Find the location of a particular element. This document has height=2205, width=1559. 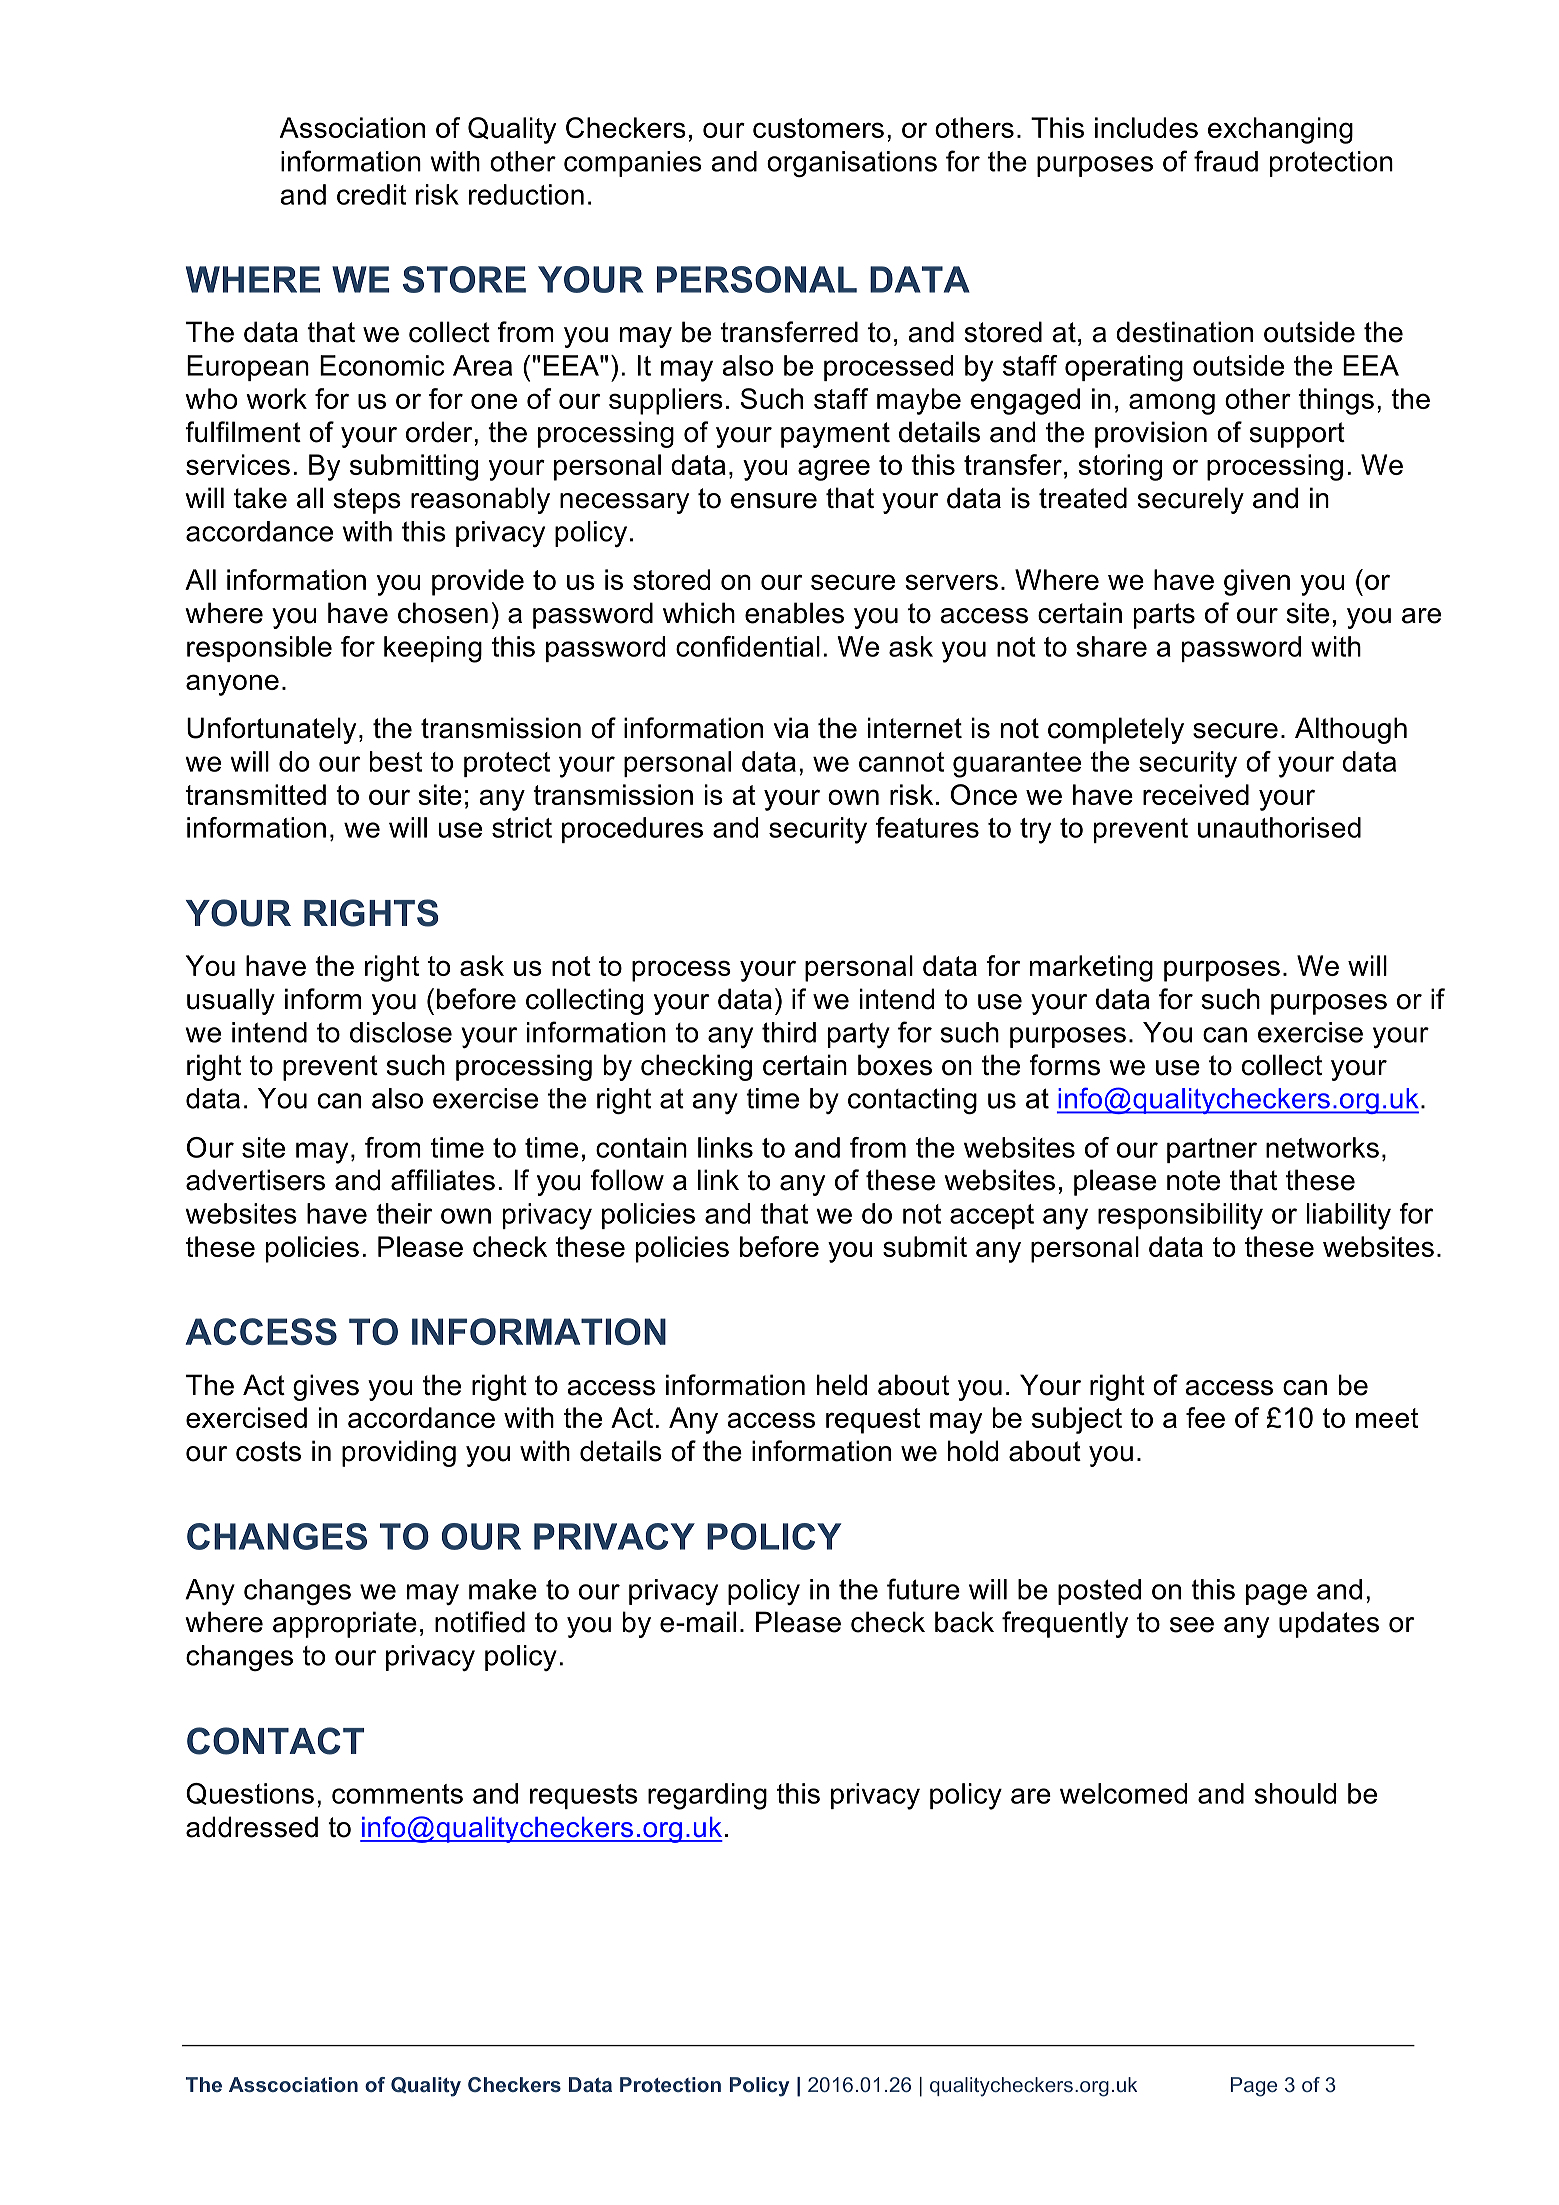

marketing is located at coordinates (1091, 968).
